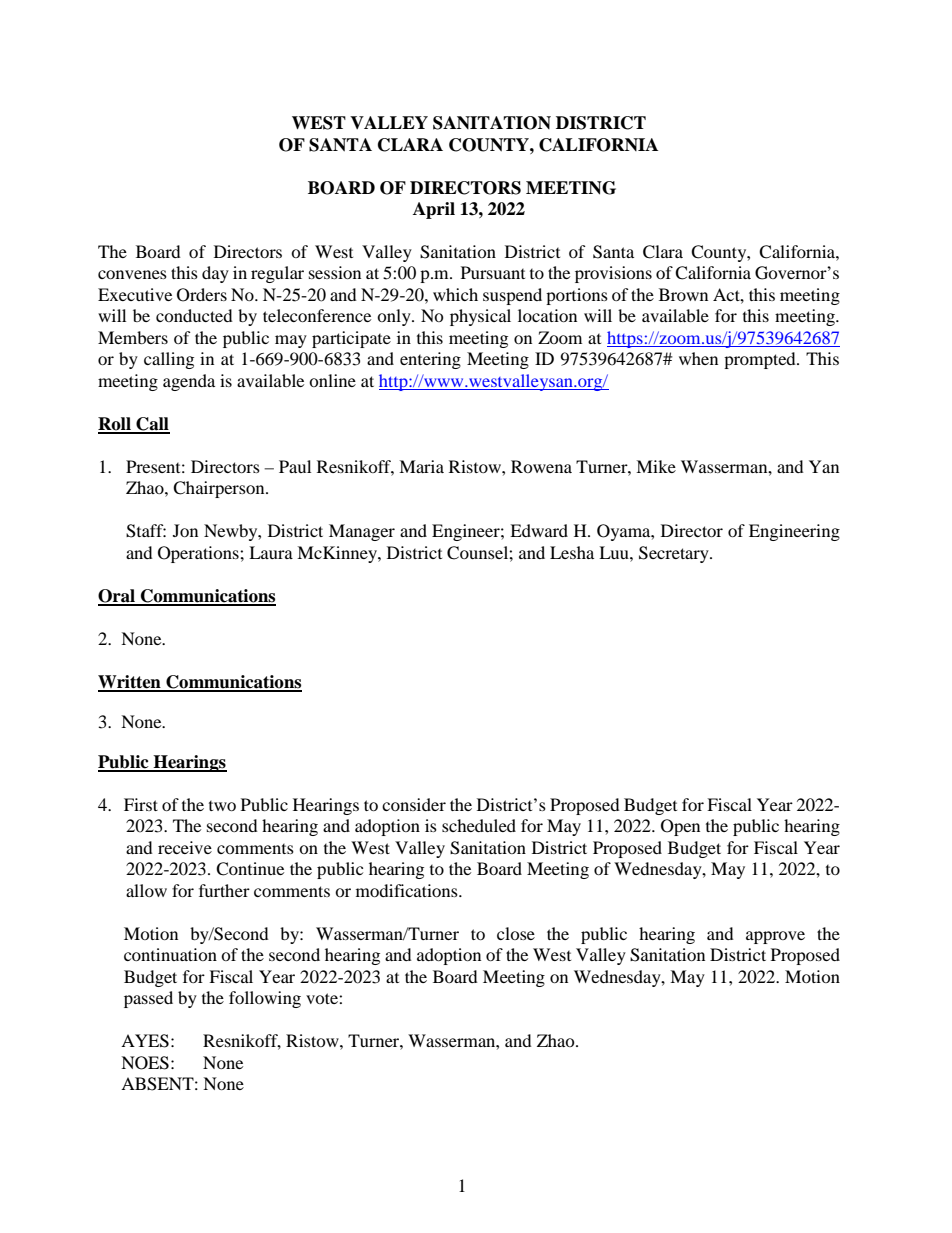 The image size is (952, 1233). What do you see at coordinates (775, 937) in the screenshot?
I see `approve` at bounding box center [775, 937].
